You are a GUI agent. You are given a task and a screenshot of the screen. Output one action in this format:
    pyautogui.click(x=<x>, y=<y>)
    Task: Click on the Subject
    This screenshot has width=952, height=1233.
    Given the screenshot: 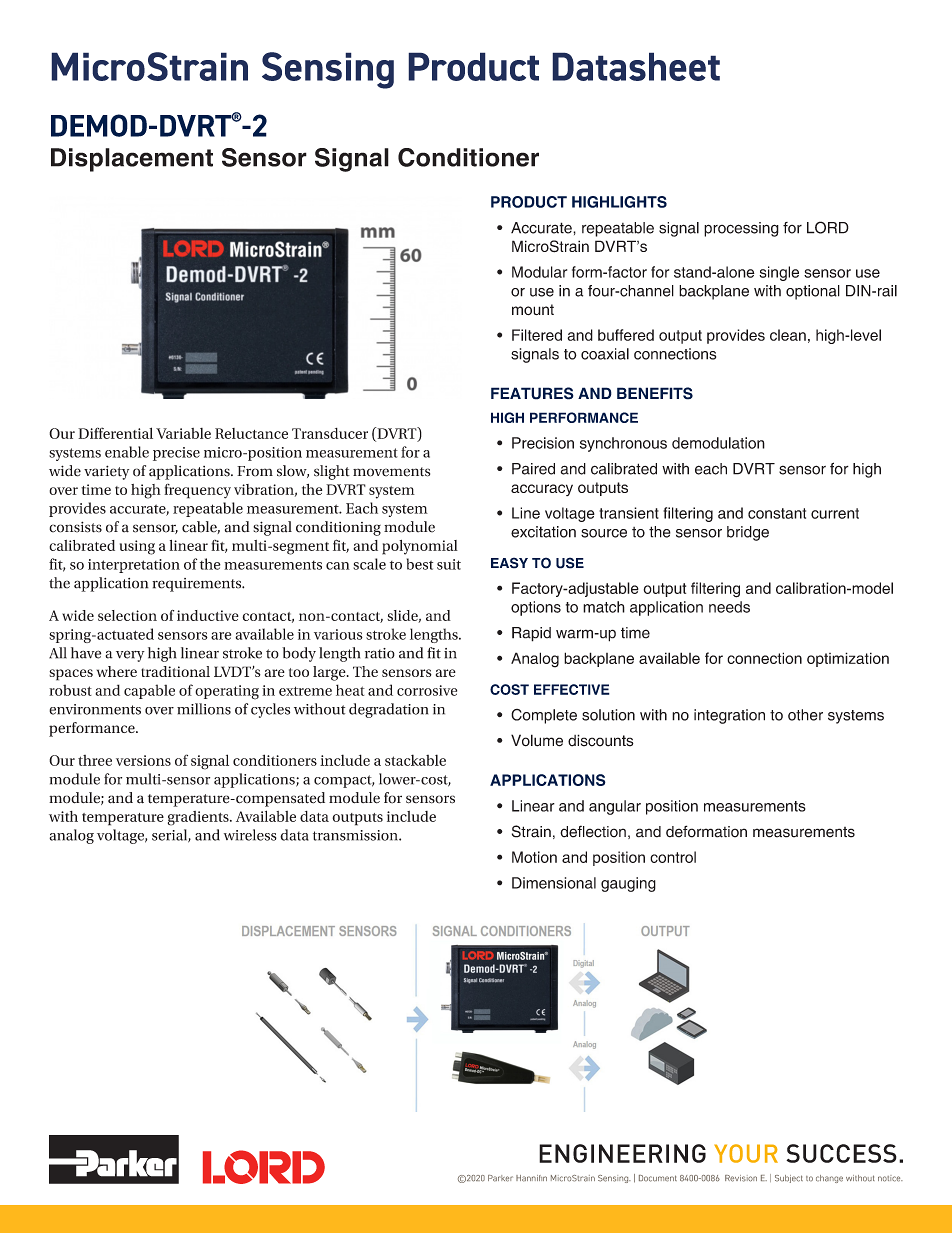 What is the action you would take?
    pyautogui.click(x=789, y=1179)
